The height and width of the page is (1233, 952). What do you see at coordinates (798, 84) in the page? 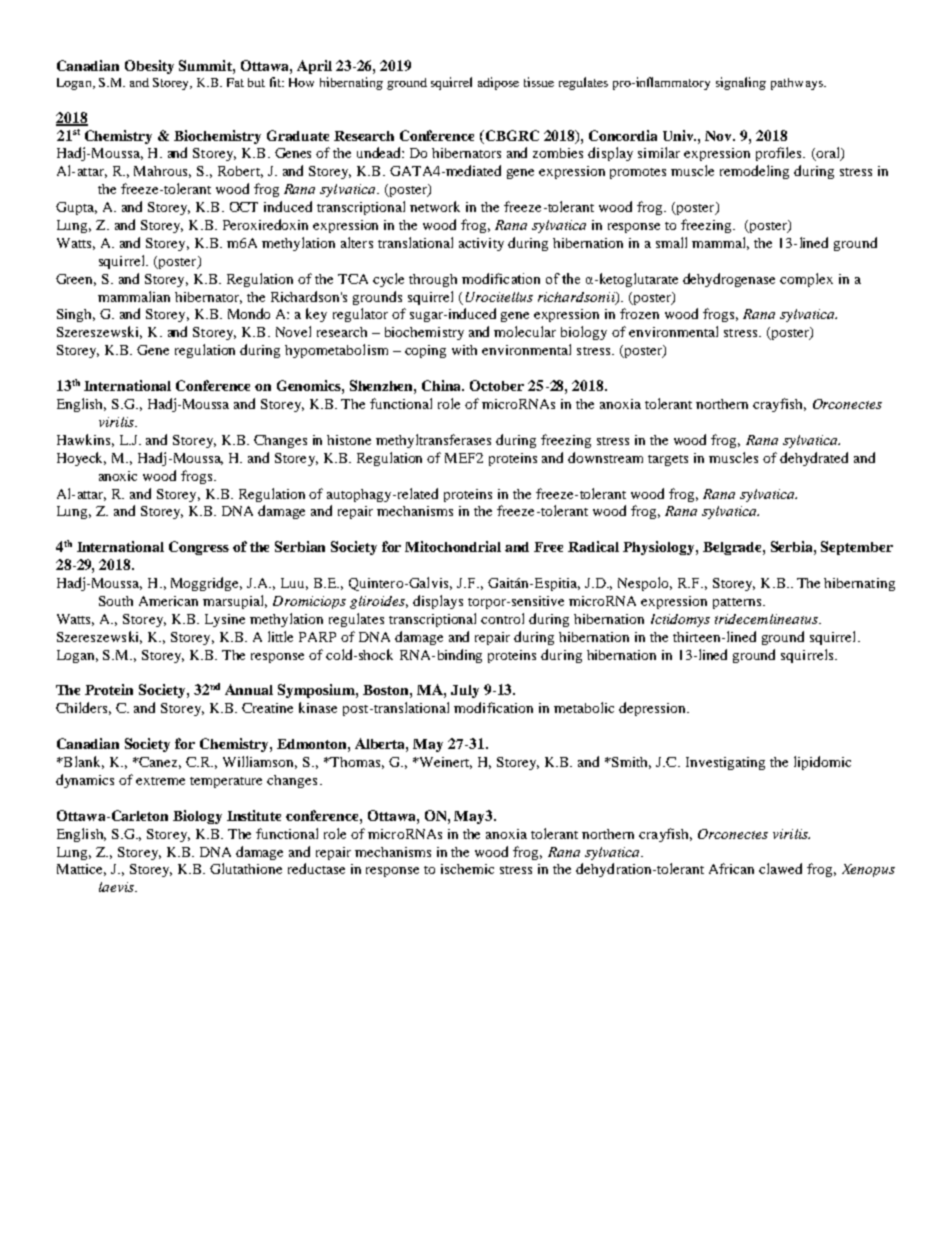
I see `pathways` at bounding box center [798, 84].
